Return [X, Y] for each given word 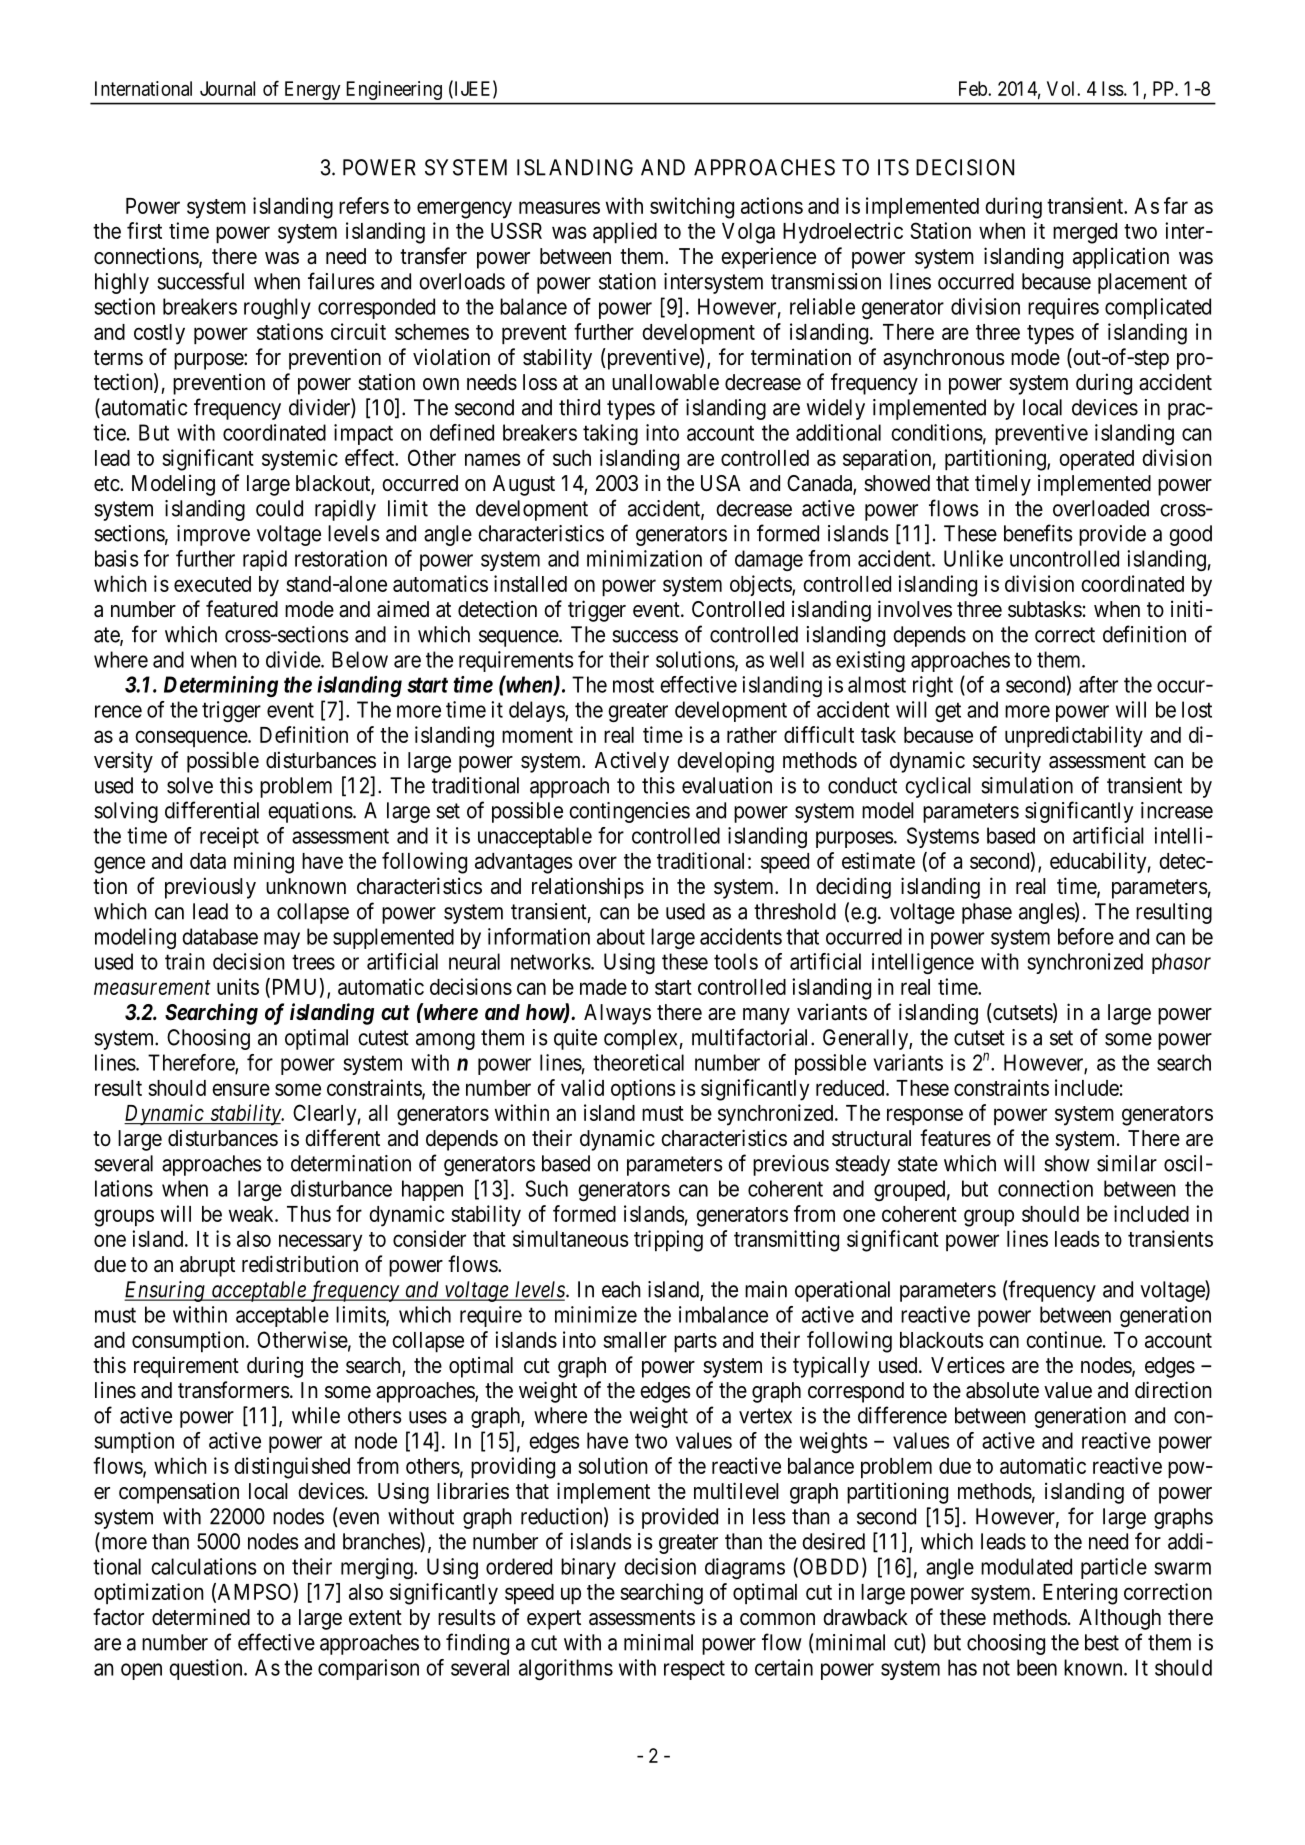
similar [1127, 1163]
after [1098, 684]
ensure [241, 1089]
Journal [227, 88]
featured [242, 609]
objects [761, 585]
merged [1085, 233]
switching [692, 208]
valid [582, 1087]
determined [201, 1617]
